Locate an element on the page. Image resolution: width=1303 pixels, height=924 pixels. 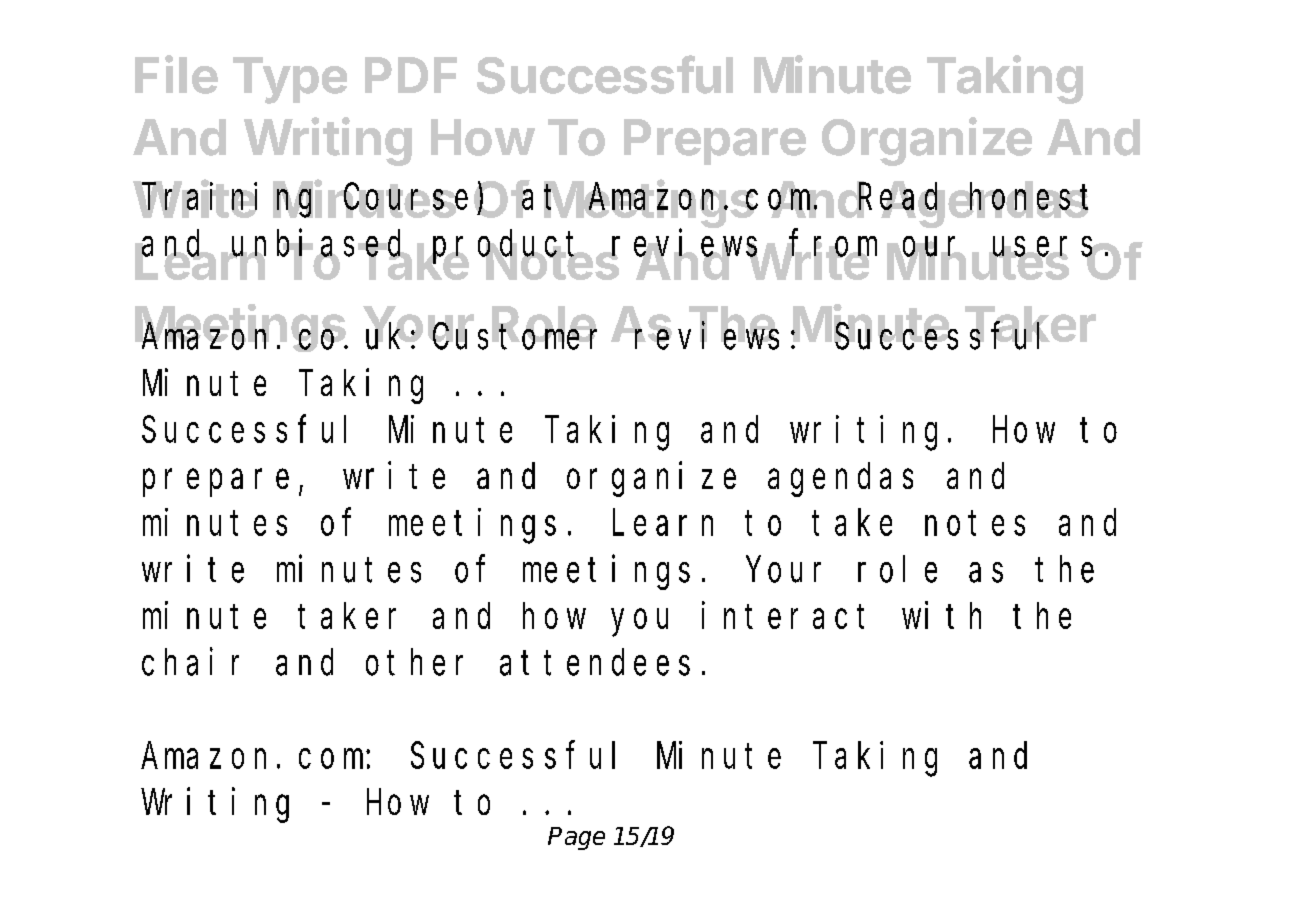
Page is located at coordinates (576, 838).
